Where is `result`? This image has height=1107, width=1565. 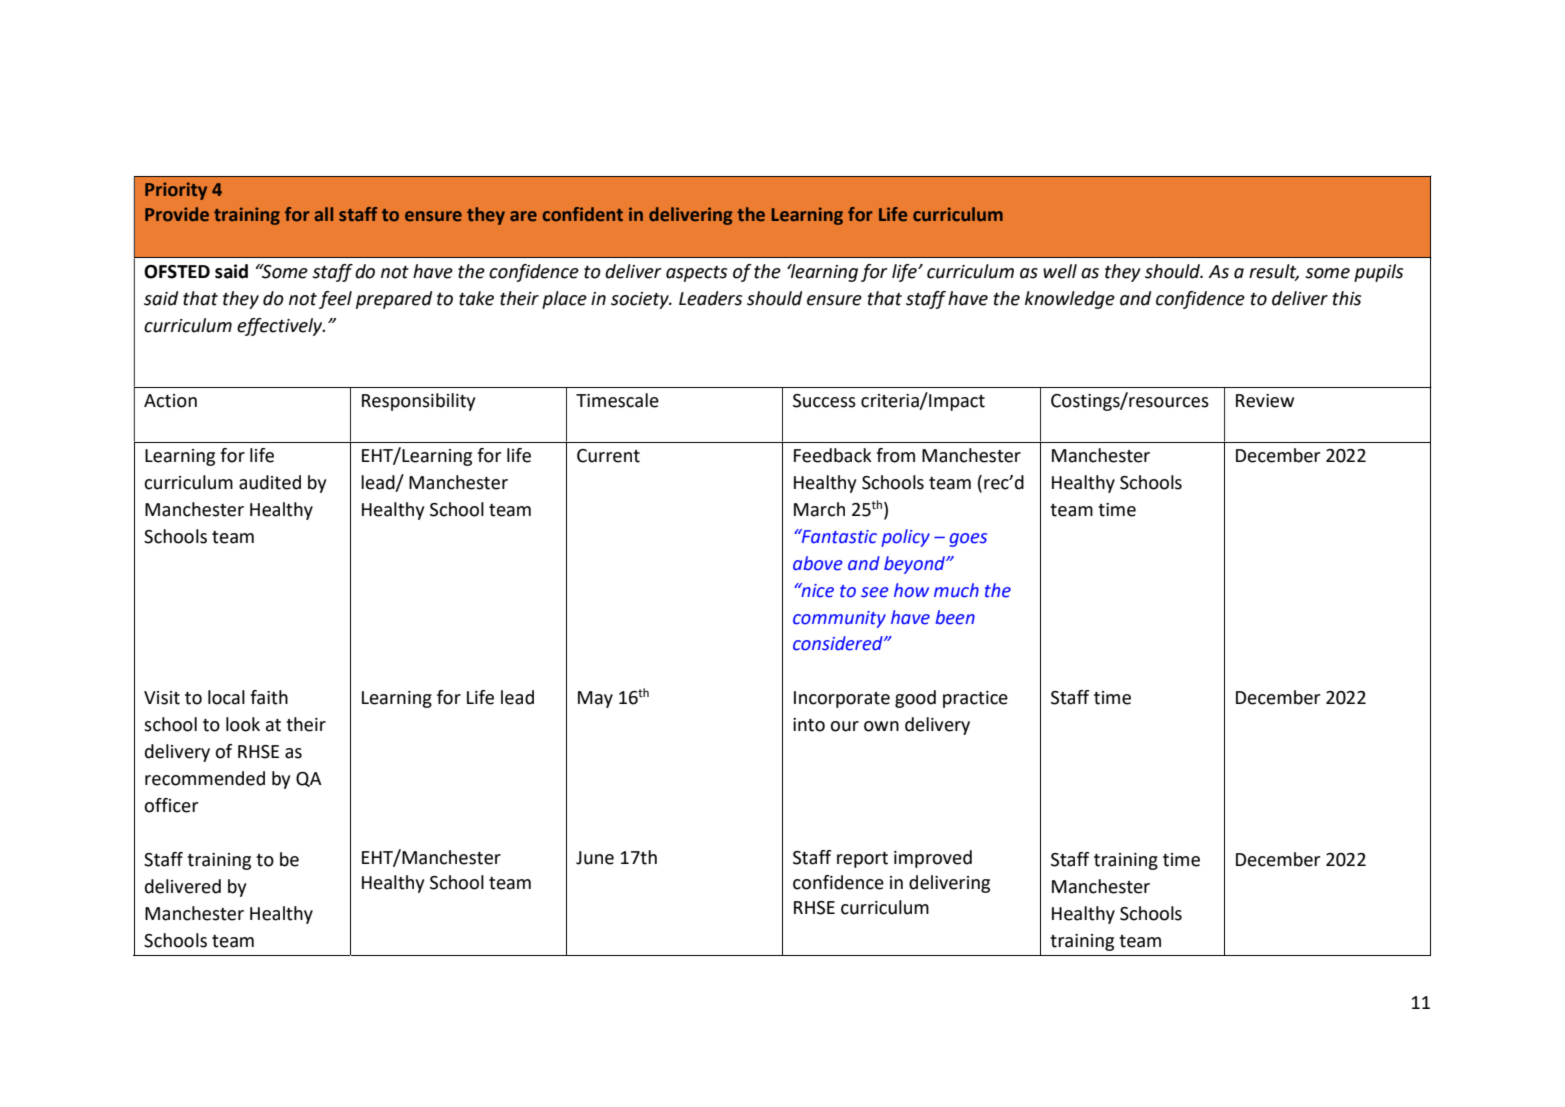 result is located at coordinates (1274, 272).
